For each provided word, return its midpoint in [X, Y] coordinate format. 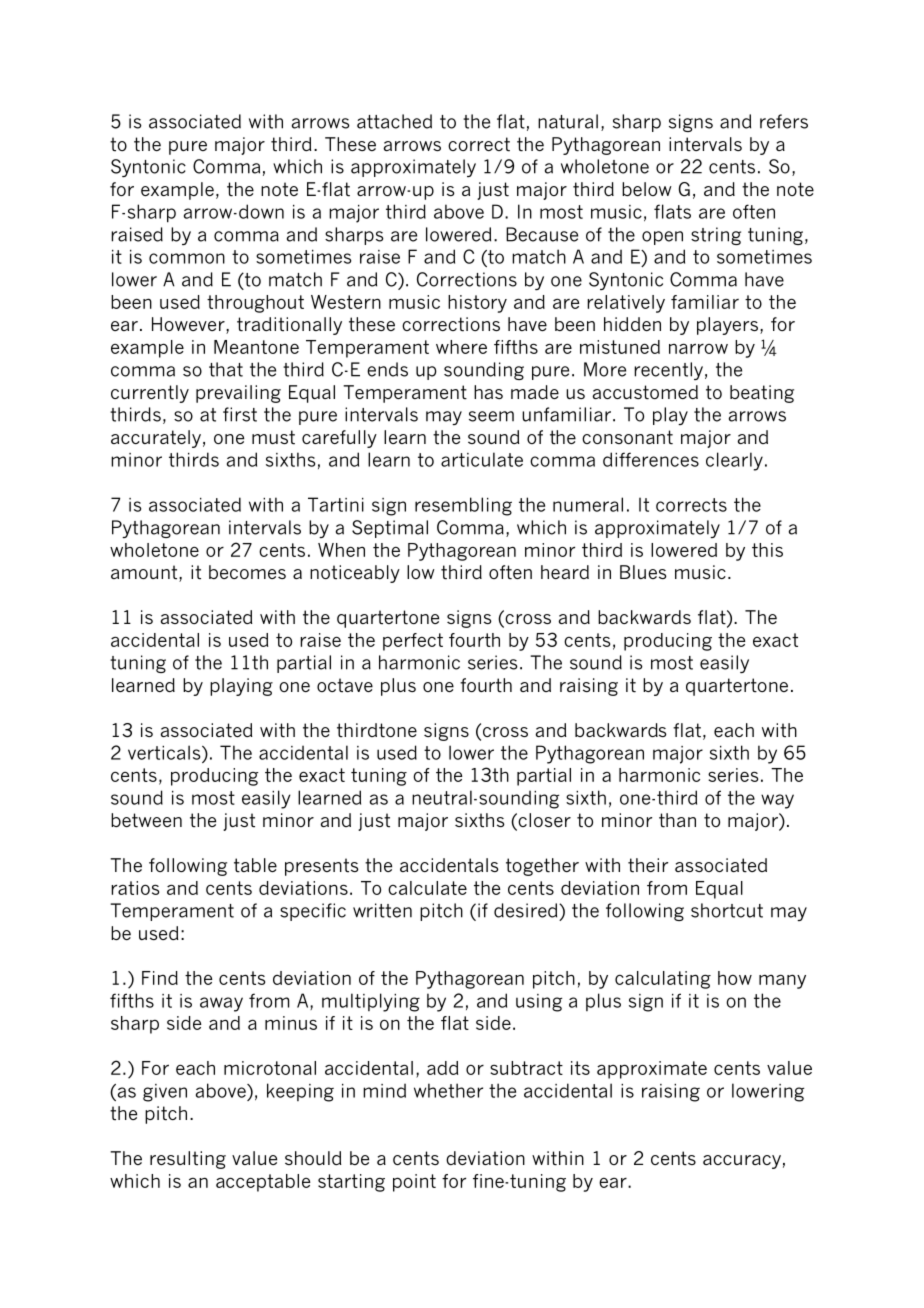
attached [394, 121]
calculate [427, 888]
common [187, 258]
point [414, 1183]
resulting [188, 1160]
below [647, 189]
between [146, 820]
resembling [463, 506]
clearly [734, 461]
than [677, 820]
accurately [156, 439]
